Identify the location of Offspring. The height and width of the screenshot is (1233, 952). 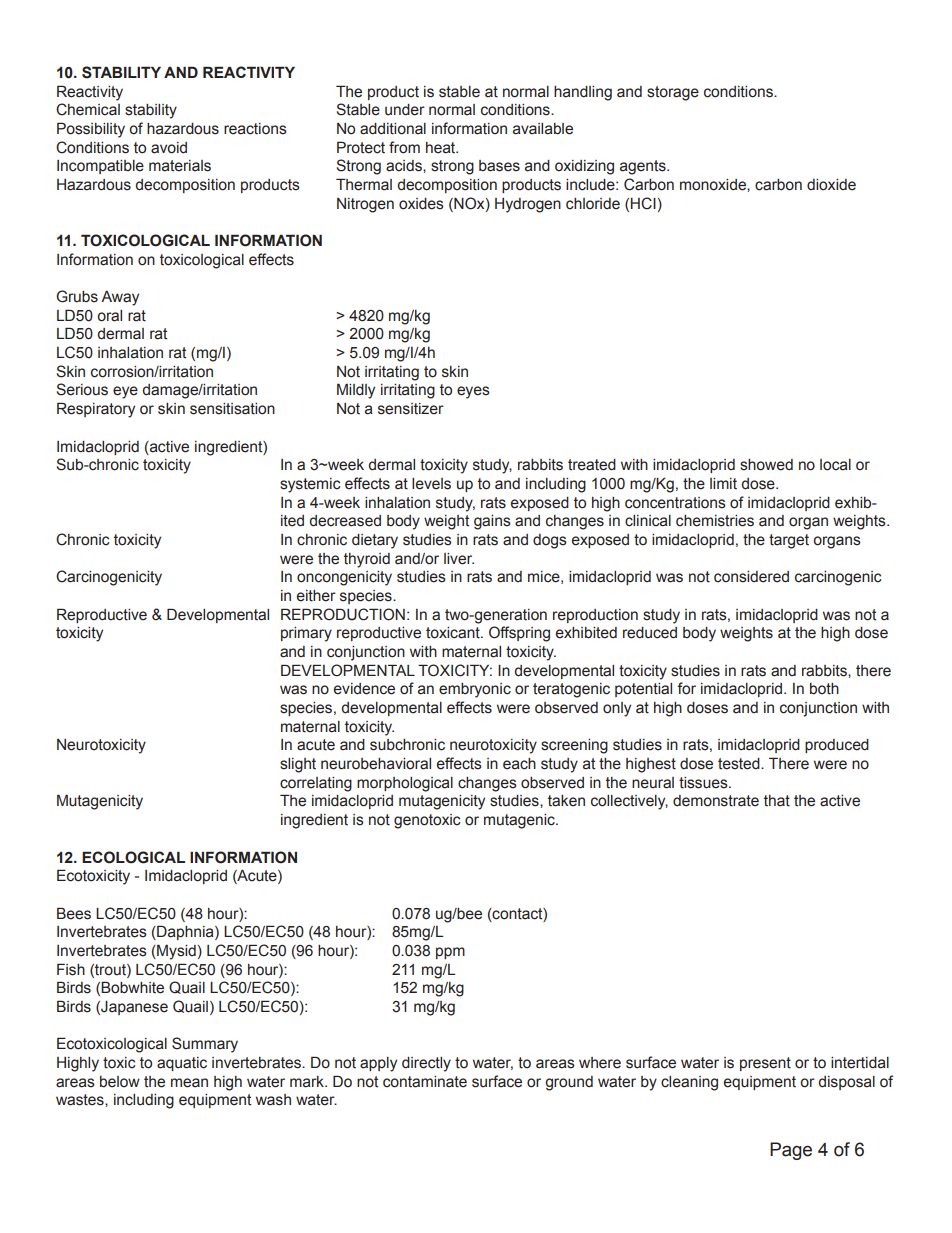
(519, 634).
